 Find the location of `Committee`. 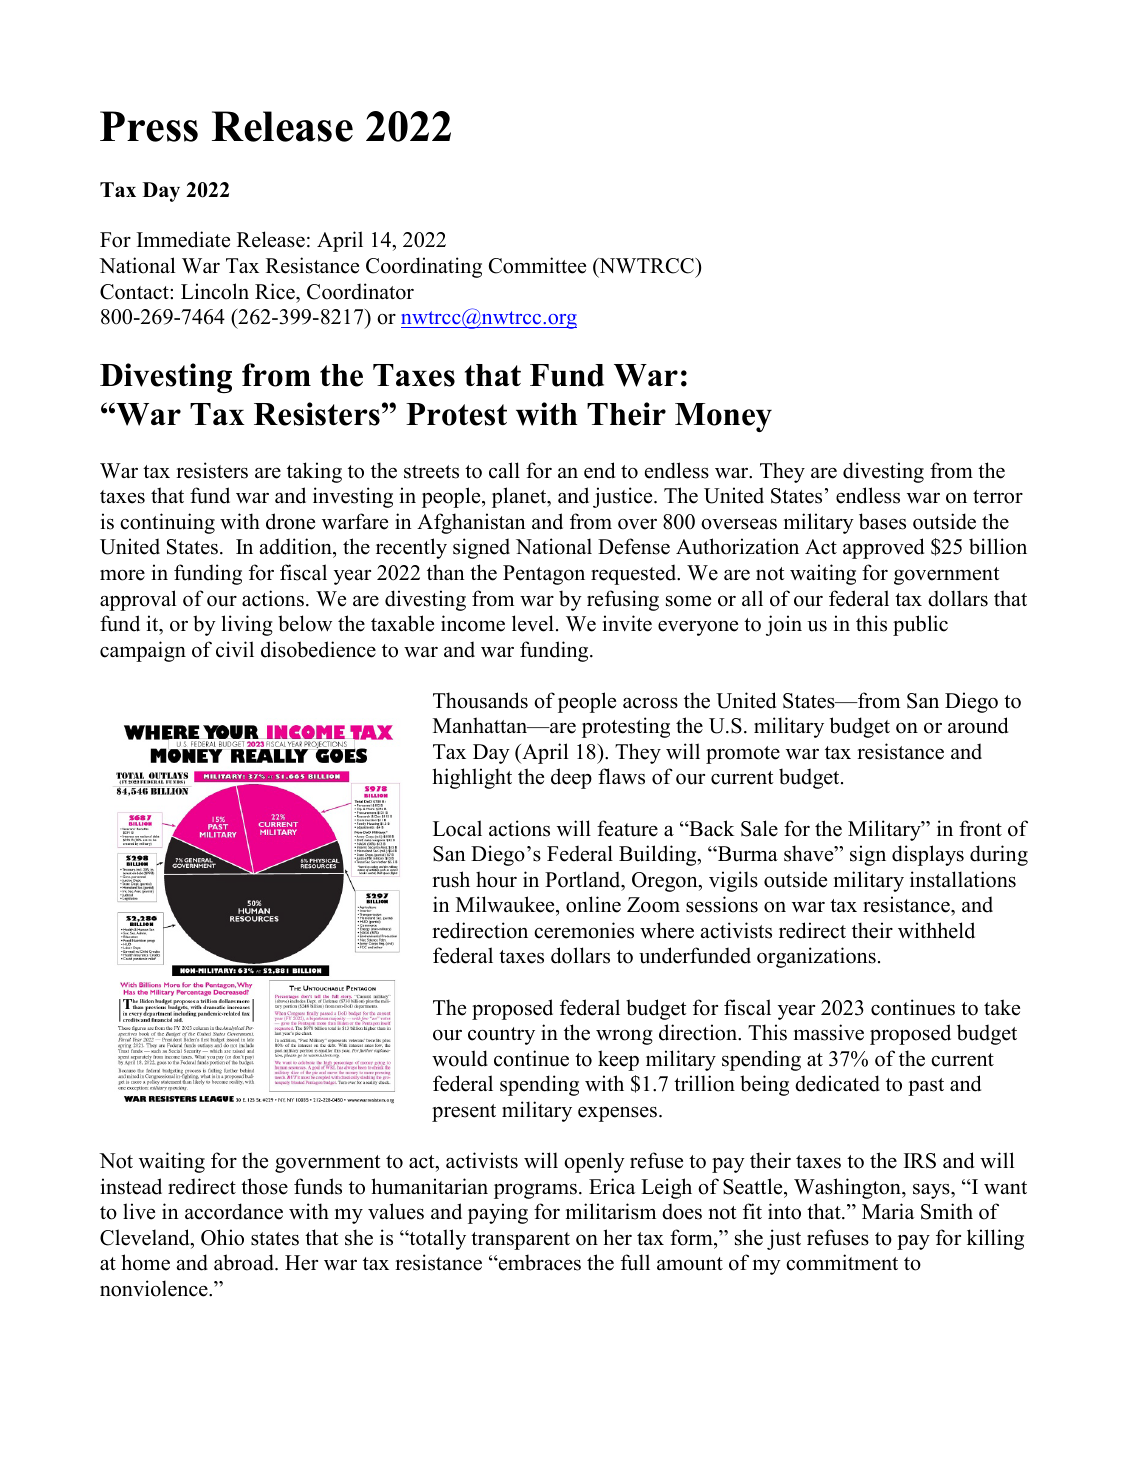

Committee is located at coordinates (537, 265).
